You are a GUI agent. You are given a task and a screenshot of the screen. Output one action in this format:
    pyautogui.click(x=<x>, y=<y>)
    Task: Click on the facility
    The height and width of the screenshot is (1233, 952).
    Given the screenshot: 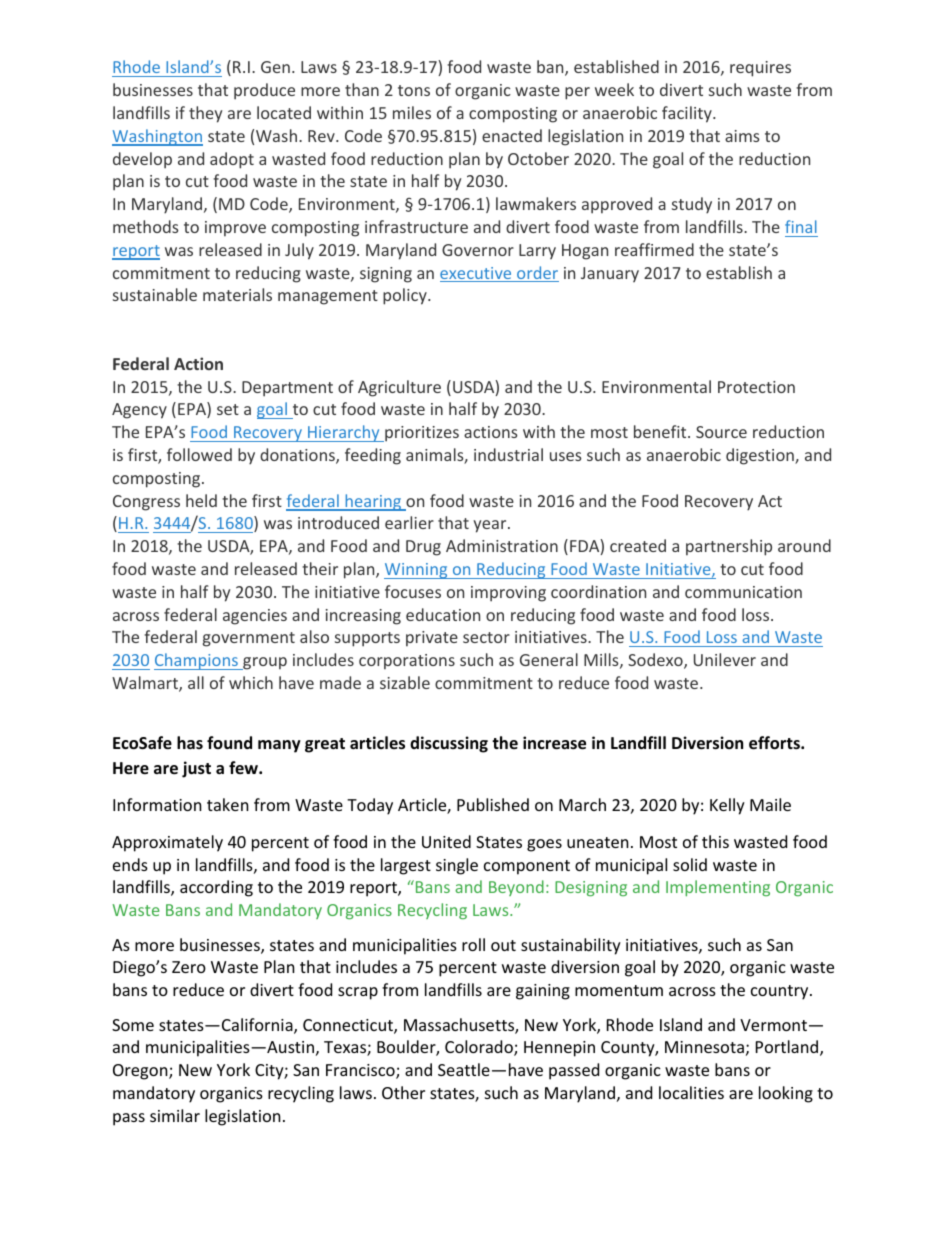 What is the action you would take?
    pyautogui.click(x=688, y=114)
